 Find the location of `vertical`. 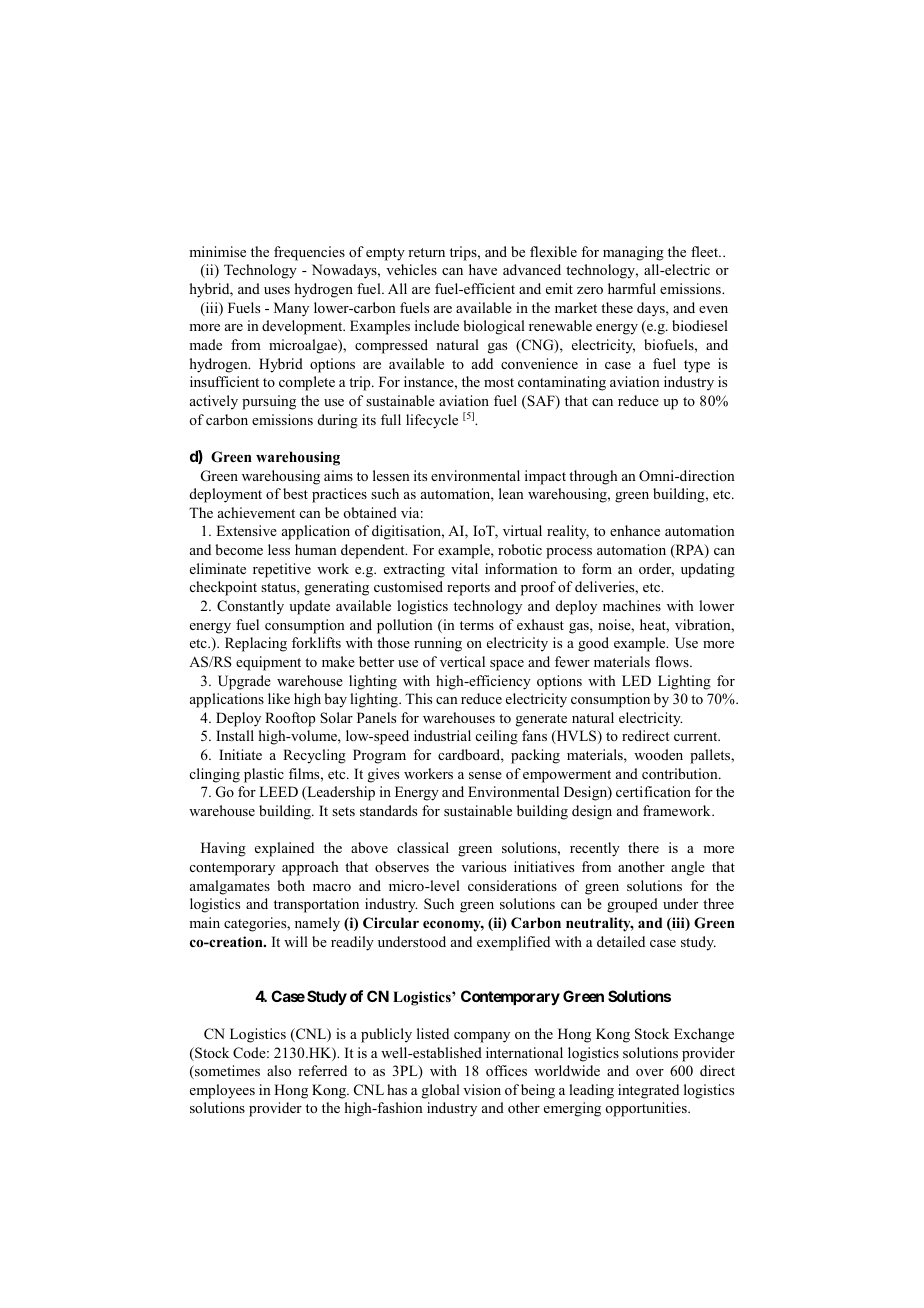

vertical is located at coordinates (462, 661).
